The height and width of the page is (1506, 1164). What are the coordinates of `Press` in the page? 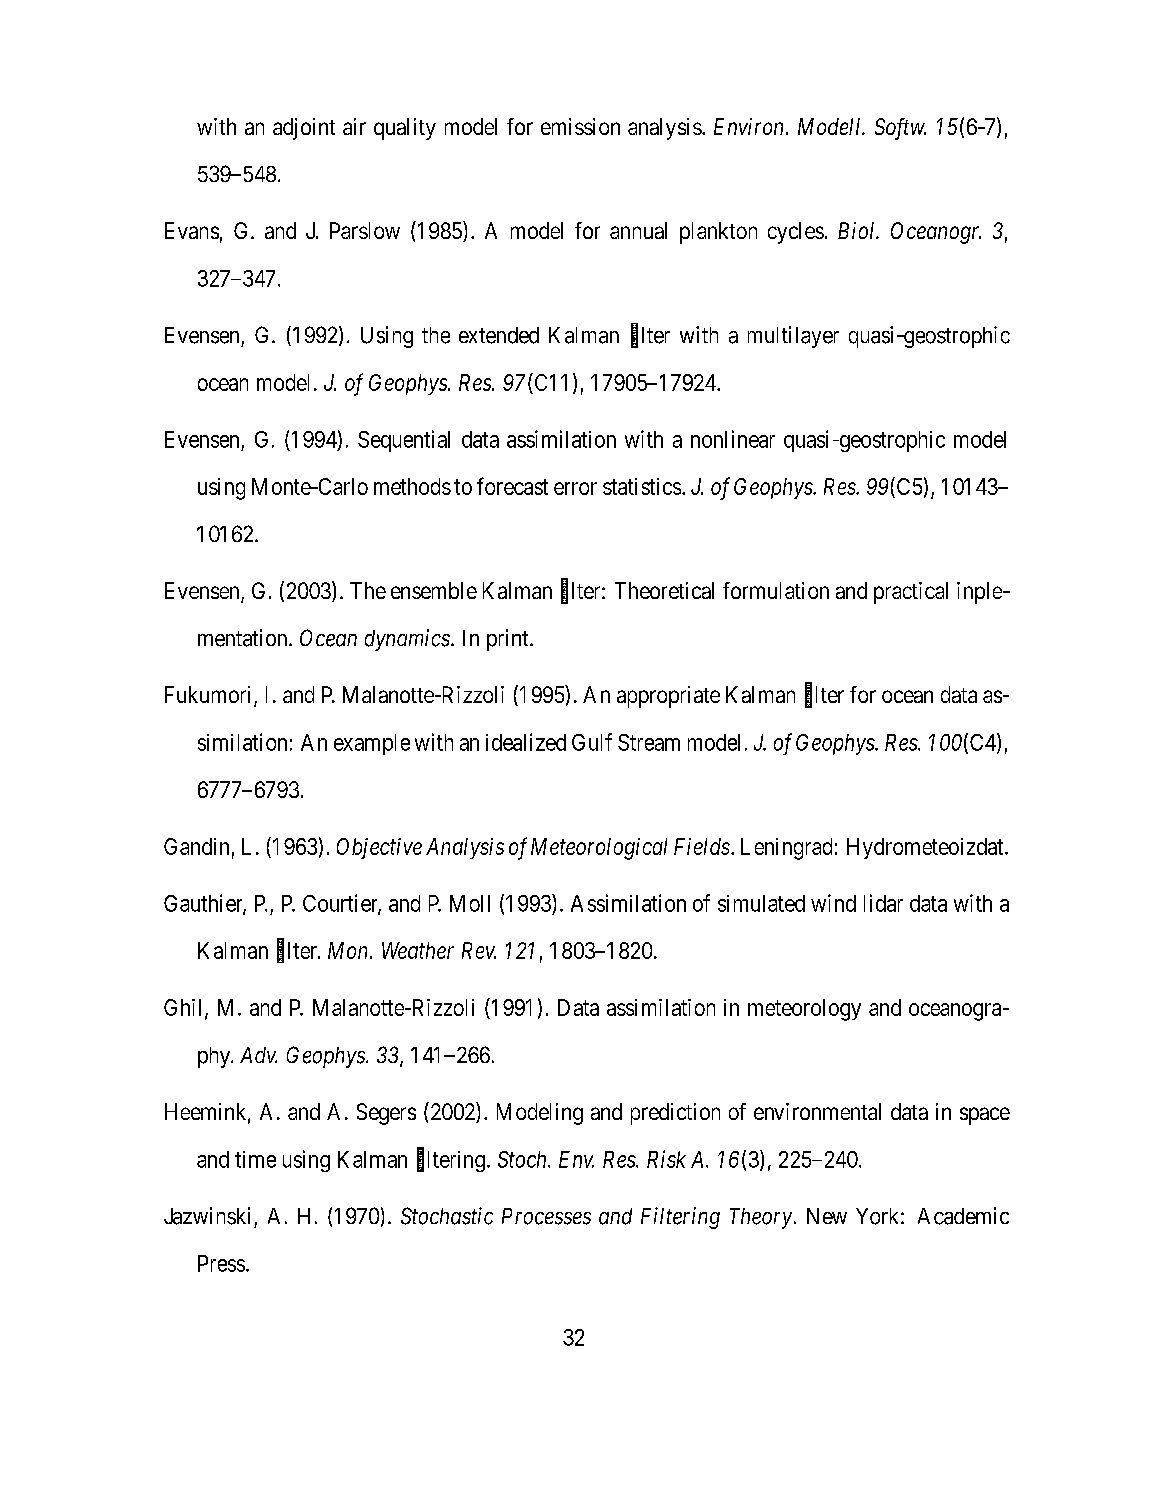 It's located at (221, 1263).
